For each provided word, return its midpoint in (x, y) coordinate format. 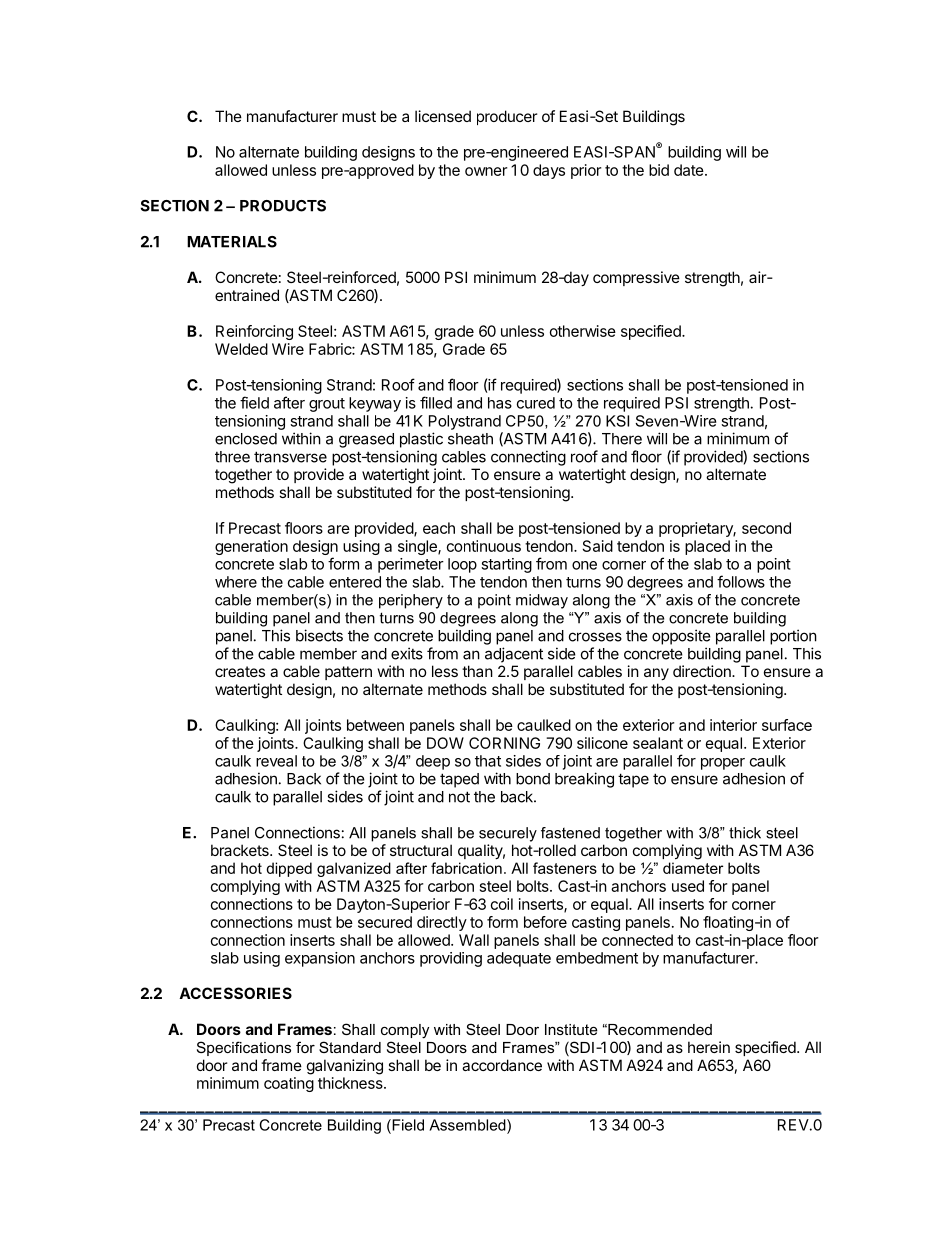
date (690, 170)
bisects (319, 635)
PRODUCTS (283, 206)
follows (741, 581)
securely (508, 834)
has (500, 403)
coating (289, 1084)
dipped (289, 869)
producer (507, 117)
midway (542, 601)
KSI (617, 421)
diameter (693, 868)
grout (327, 405)
